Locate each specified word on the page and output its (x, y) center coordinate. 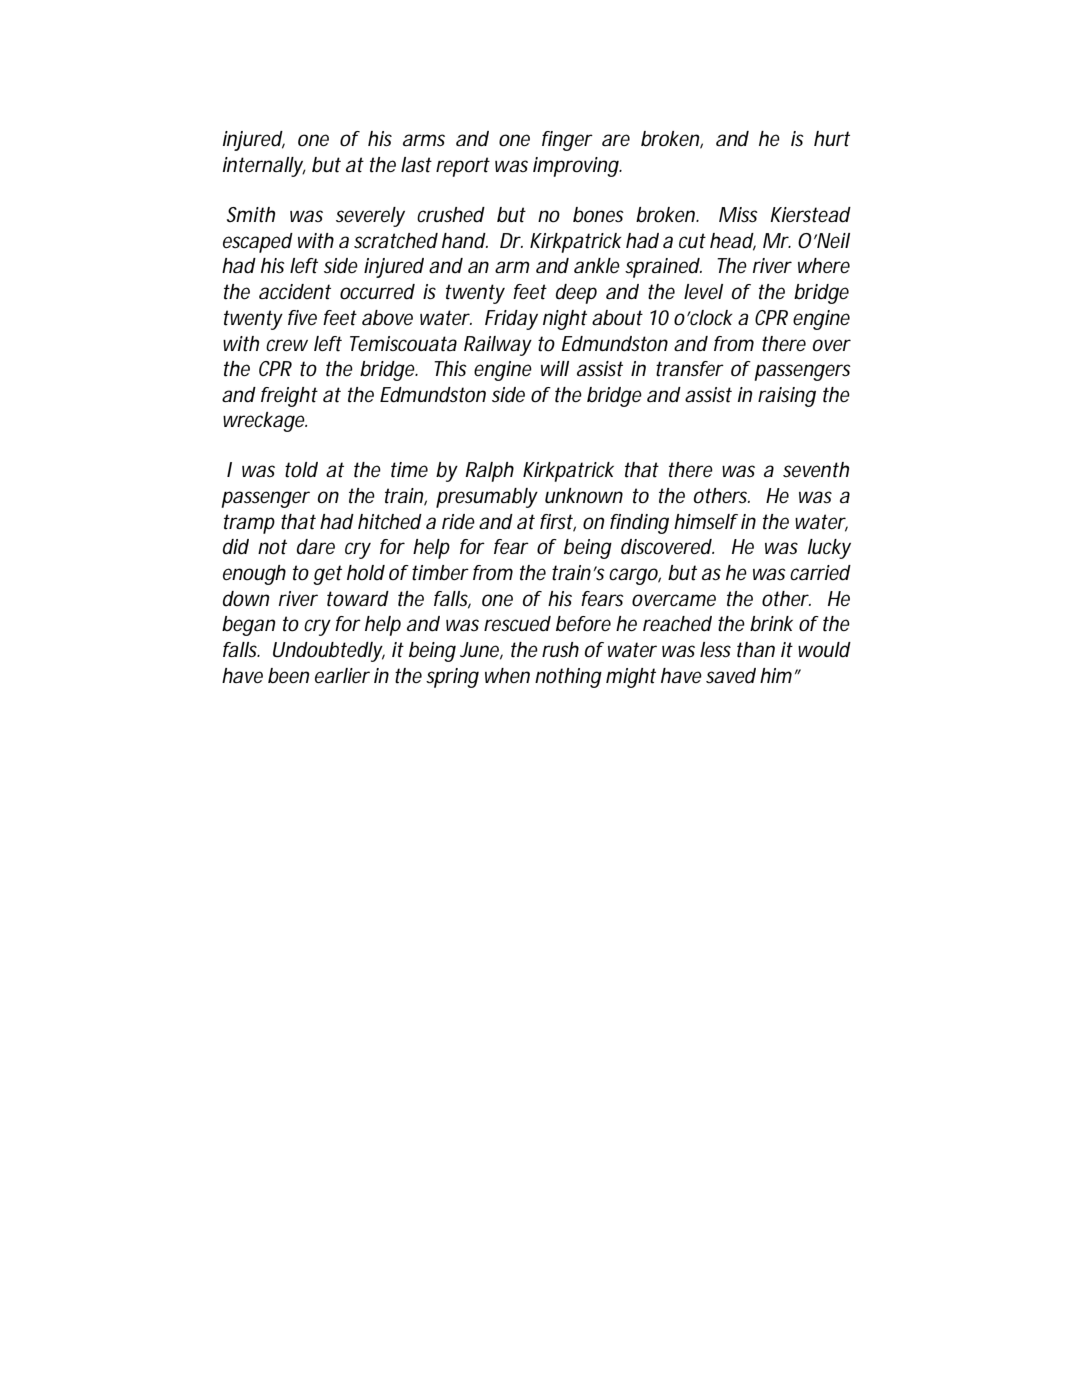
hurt (832, 139)
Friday (511, 320)
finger (567, 141)
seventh (816, 470)
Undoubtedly (329, 652)
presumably (487, 498)
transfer (690, 369)
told (301, 470)
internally (264, 167)
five (302, 317)
